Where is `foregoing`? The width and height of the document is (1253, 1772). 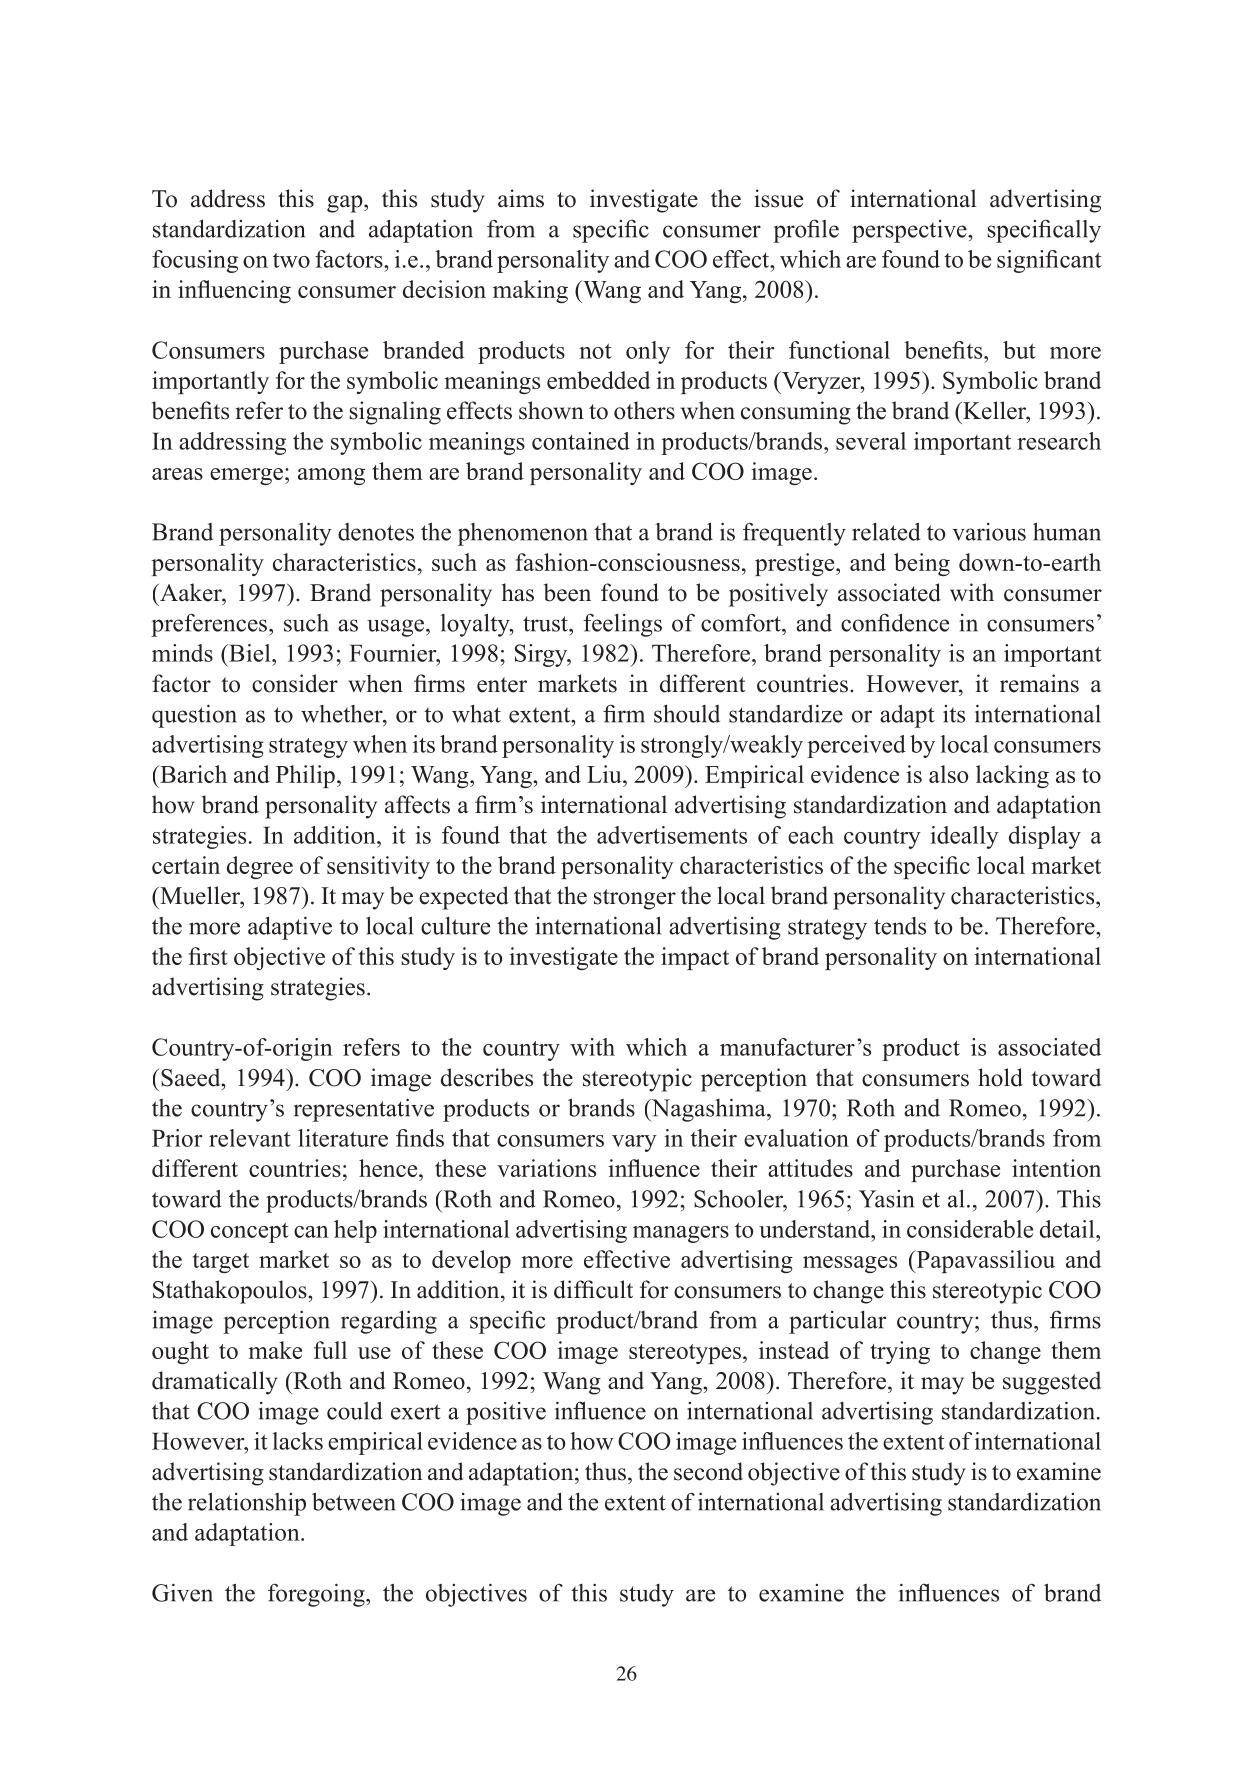 foregoing is located at coordinates (317, 1595).
